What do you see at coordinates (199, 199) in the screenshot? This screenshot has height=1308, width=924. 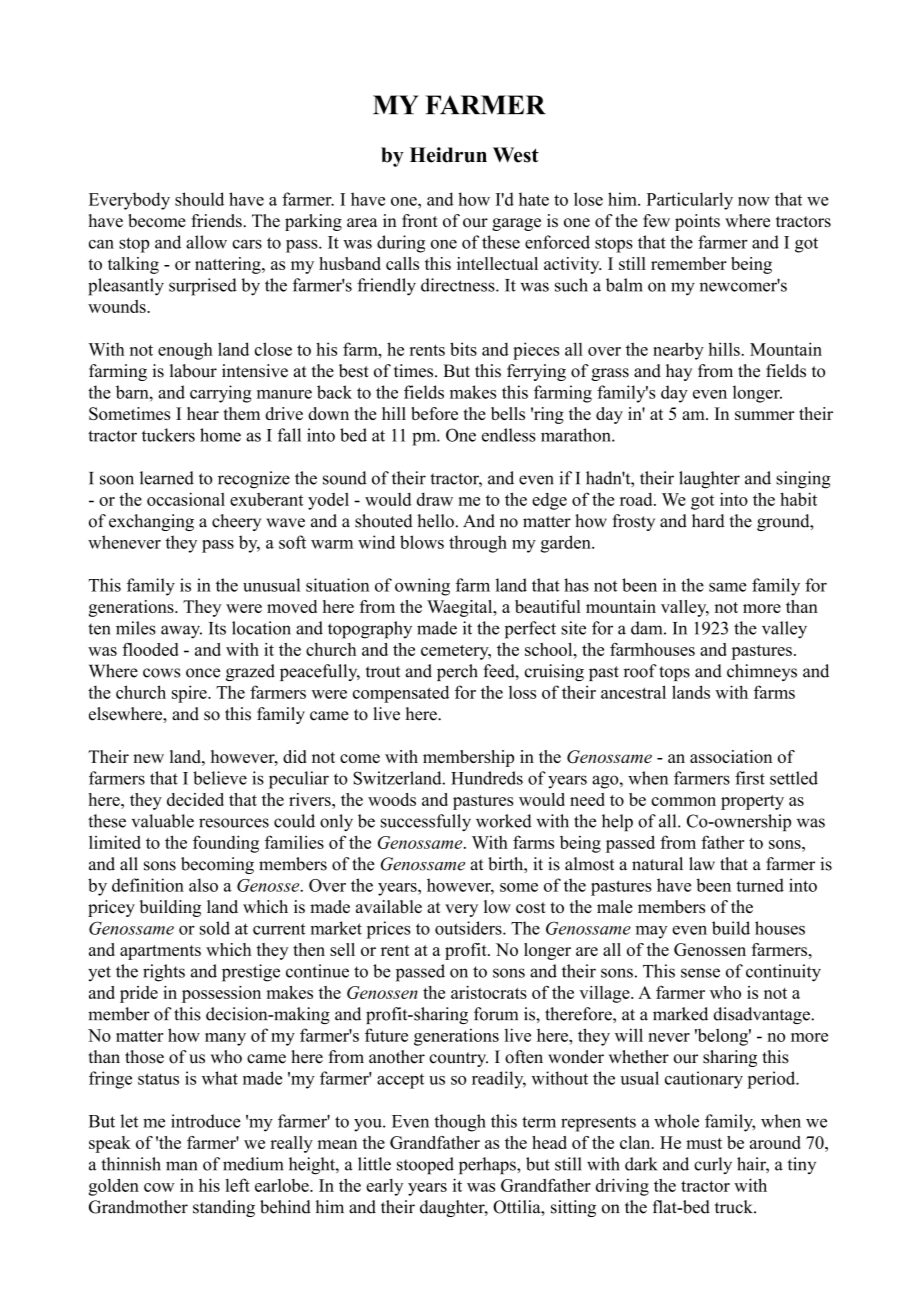 I see `should` at bounding box center [199, 199].
